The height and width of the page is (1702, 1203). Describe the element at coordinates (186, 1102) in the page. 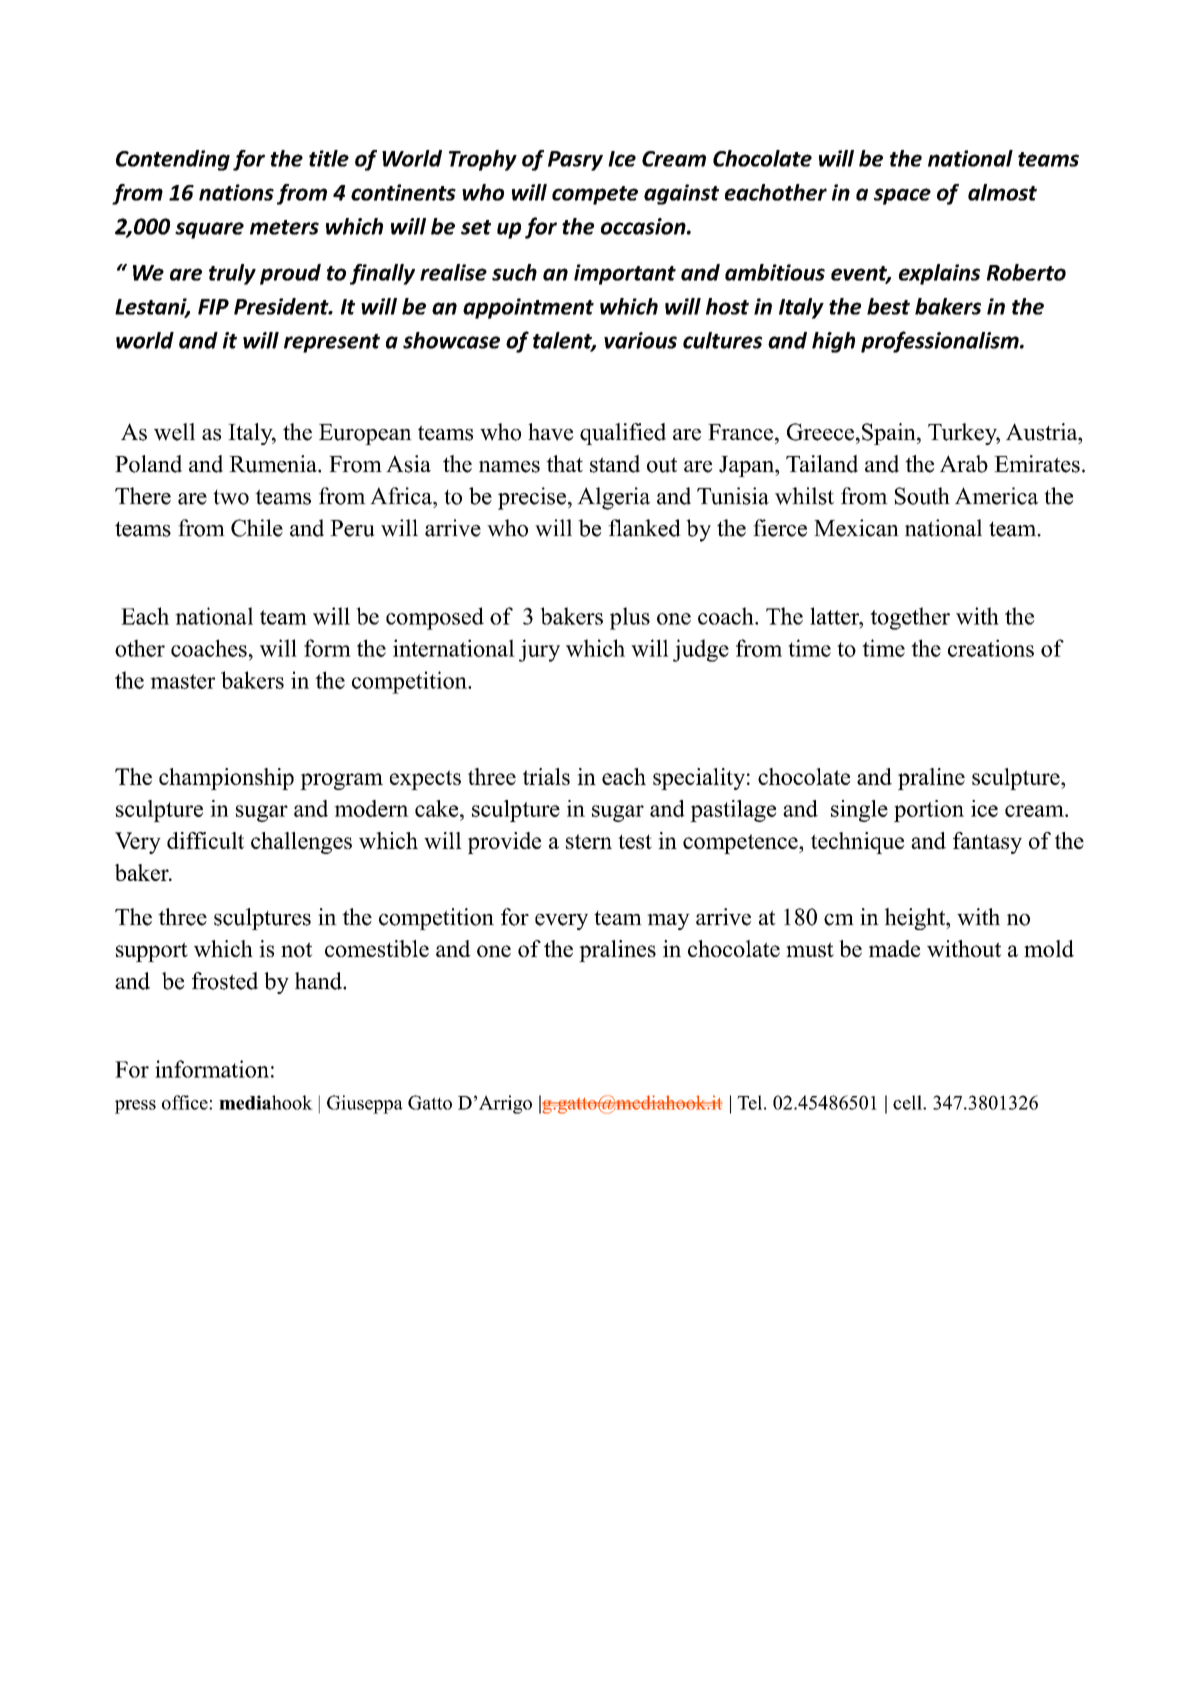

I see `office` at that location.
